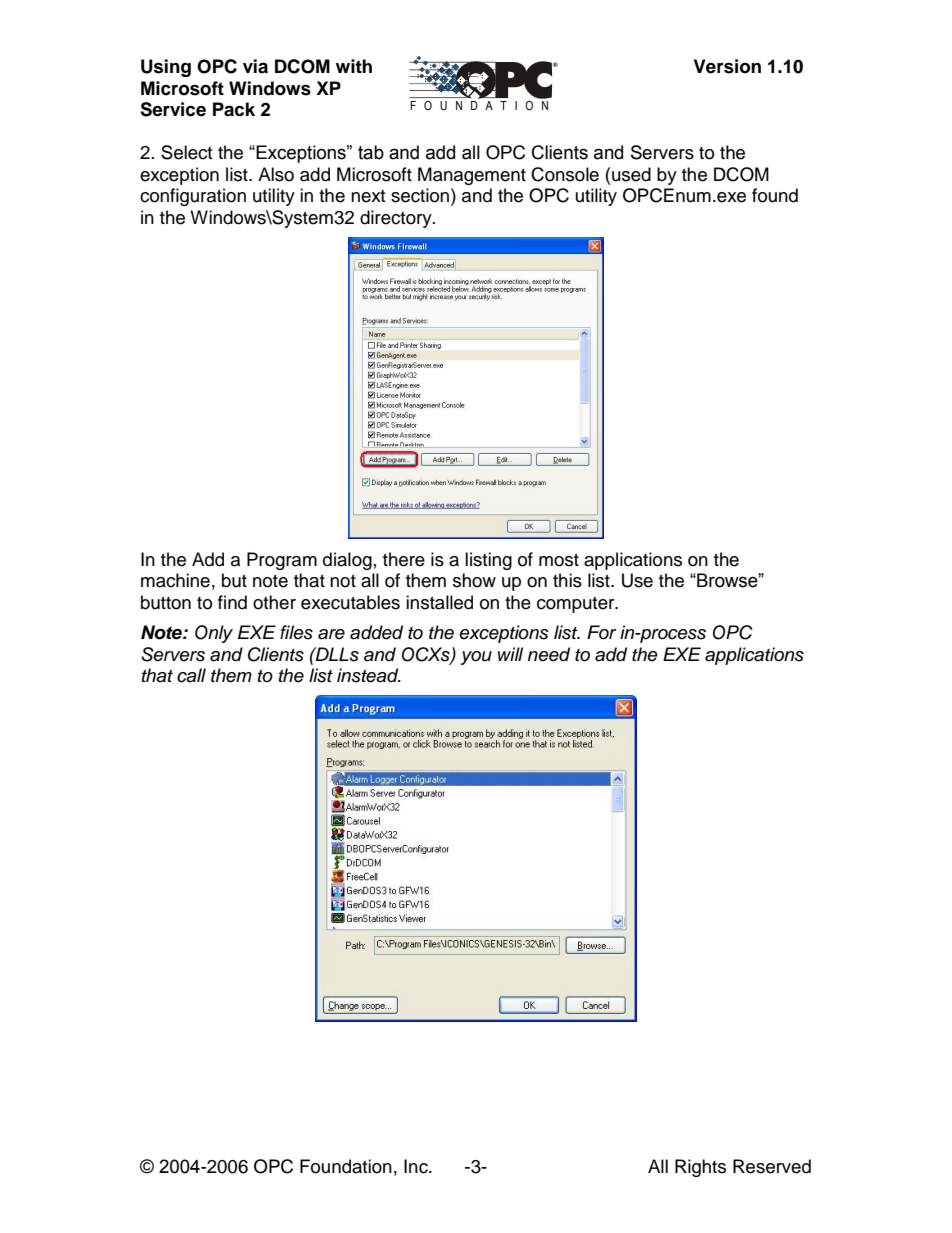 The image size is (952, 1233). I want to click on Rights, so click(700, 1168).
